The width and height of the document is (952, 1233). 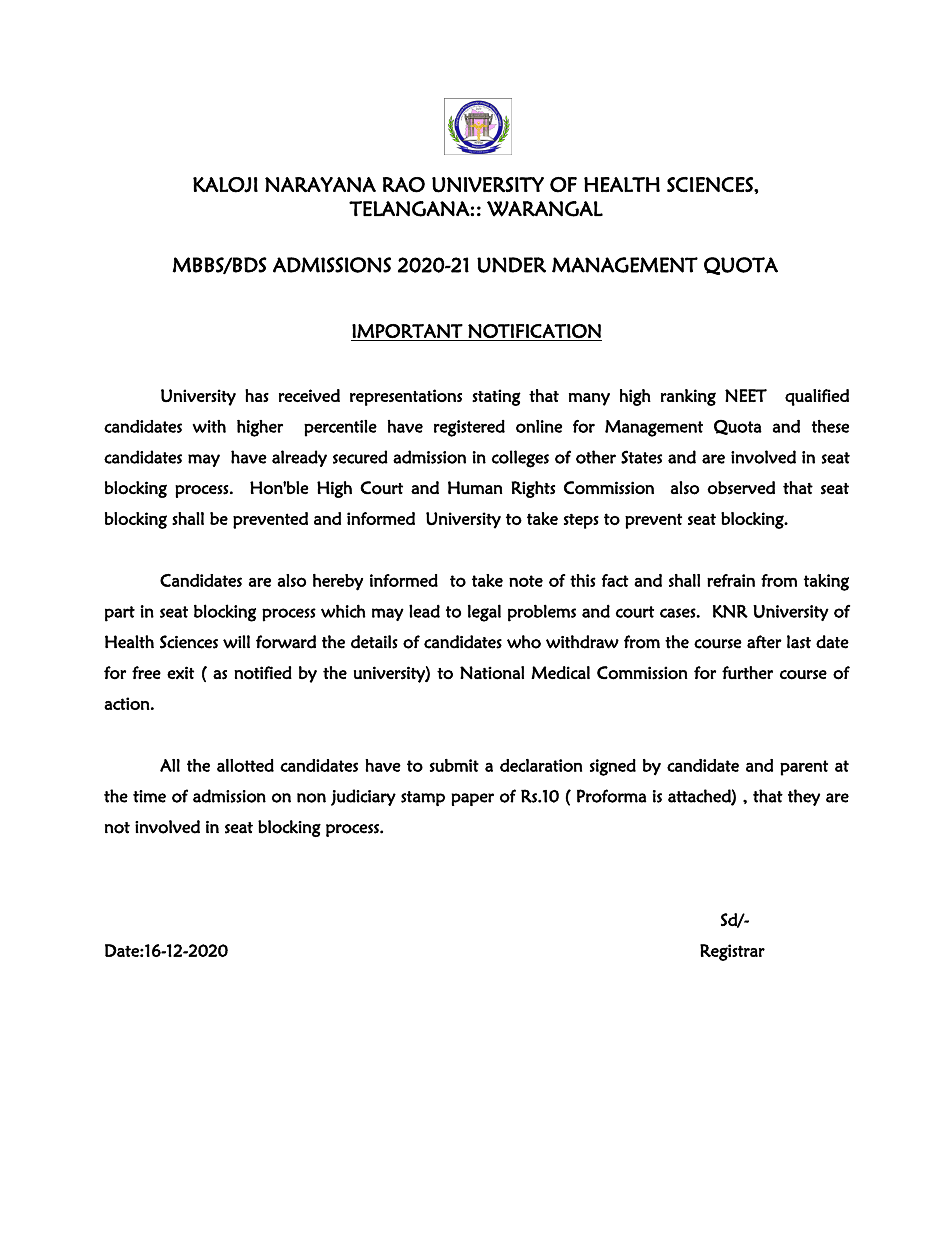 I want to click on refrain, so click(x=731, y=580).
